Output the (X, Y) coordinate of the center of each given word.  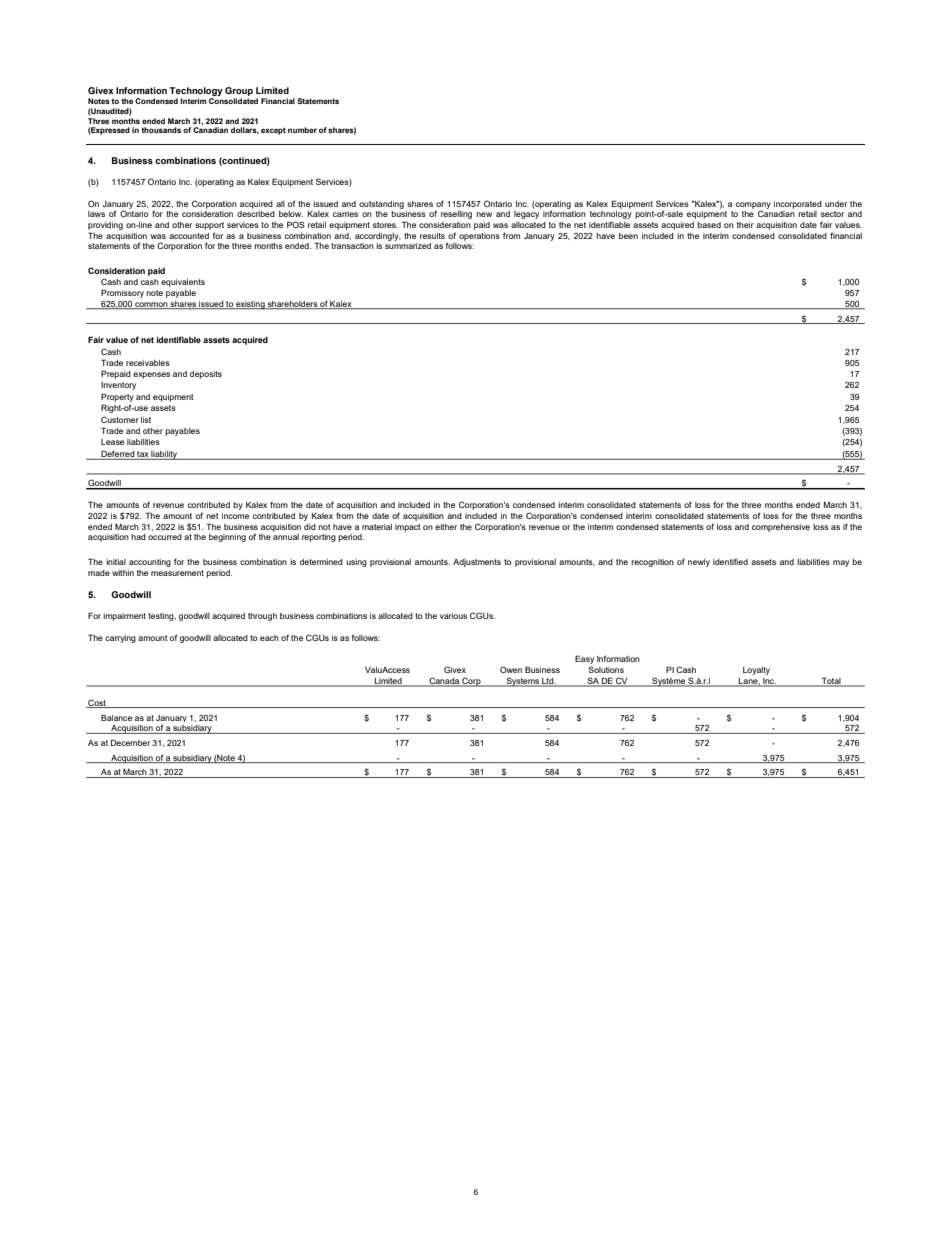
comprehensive (781, 528)
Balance (116, 717)
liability (164, 455)
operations (479, 237)
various (453, 616)
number (302, 130)
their (745, 225)
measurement (177, 573)
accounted (189, 236)
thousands (161, 130)
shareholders (292, 305)
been (628, 236)
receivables (148, 363)
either (446, 527)
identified (730, 561)
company (753, 206)
